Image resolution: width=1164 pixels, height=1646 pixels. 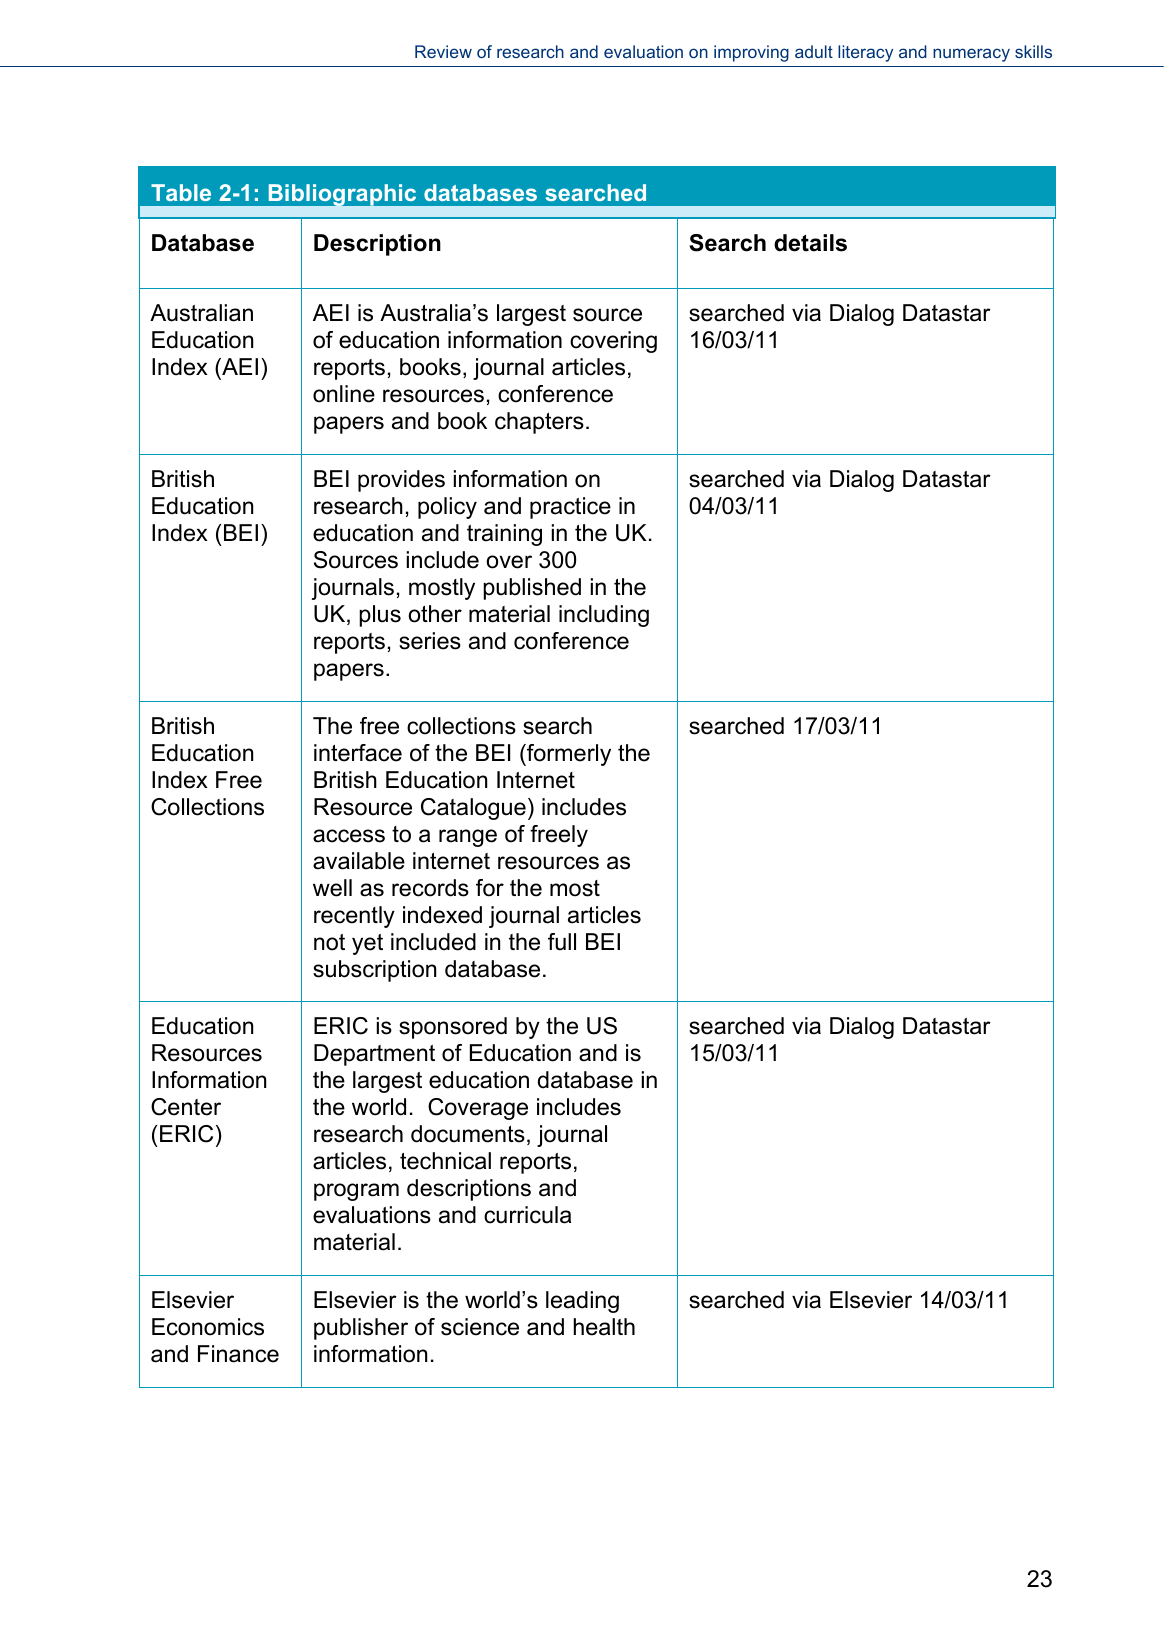 I want to click on leading, so click(x=582, y=1302).
